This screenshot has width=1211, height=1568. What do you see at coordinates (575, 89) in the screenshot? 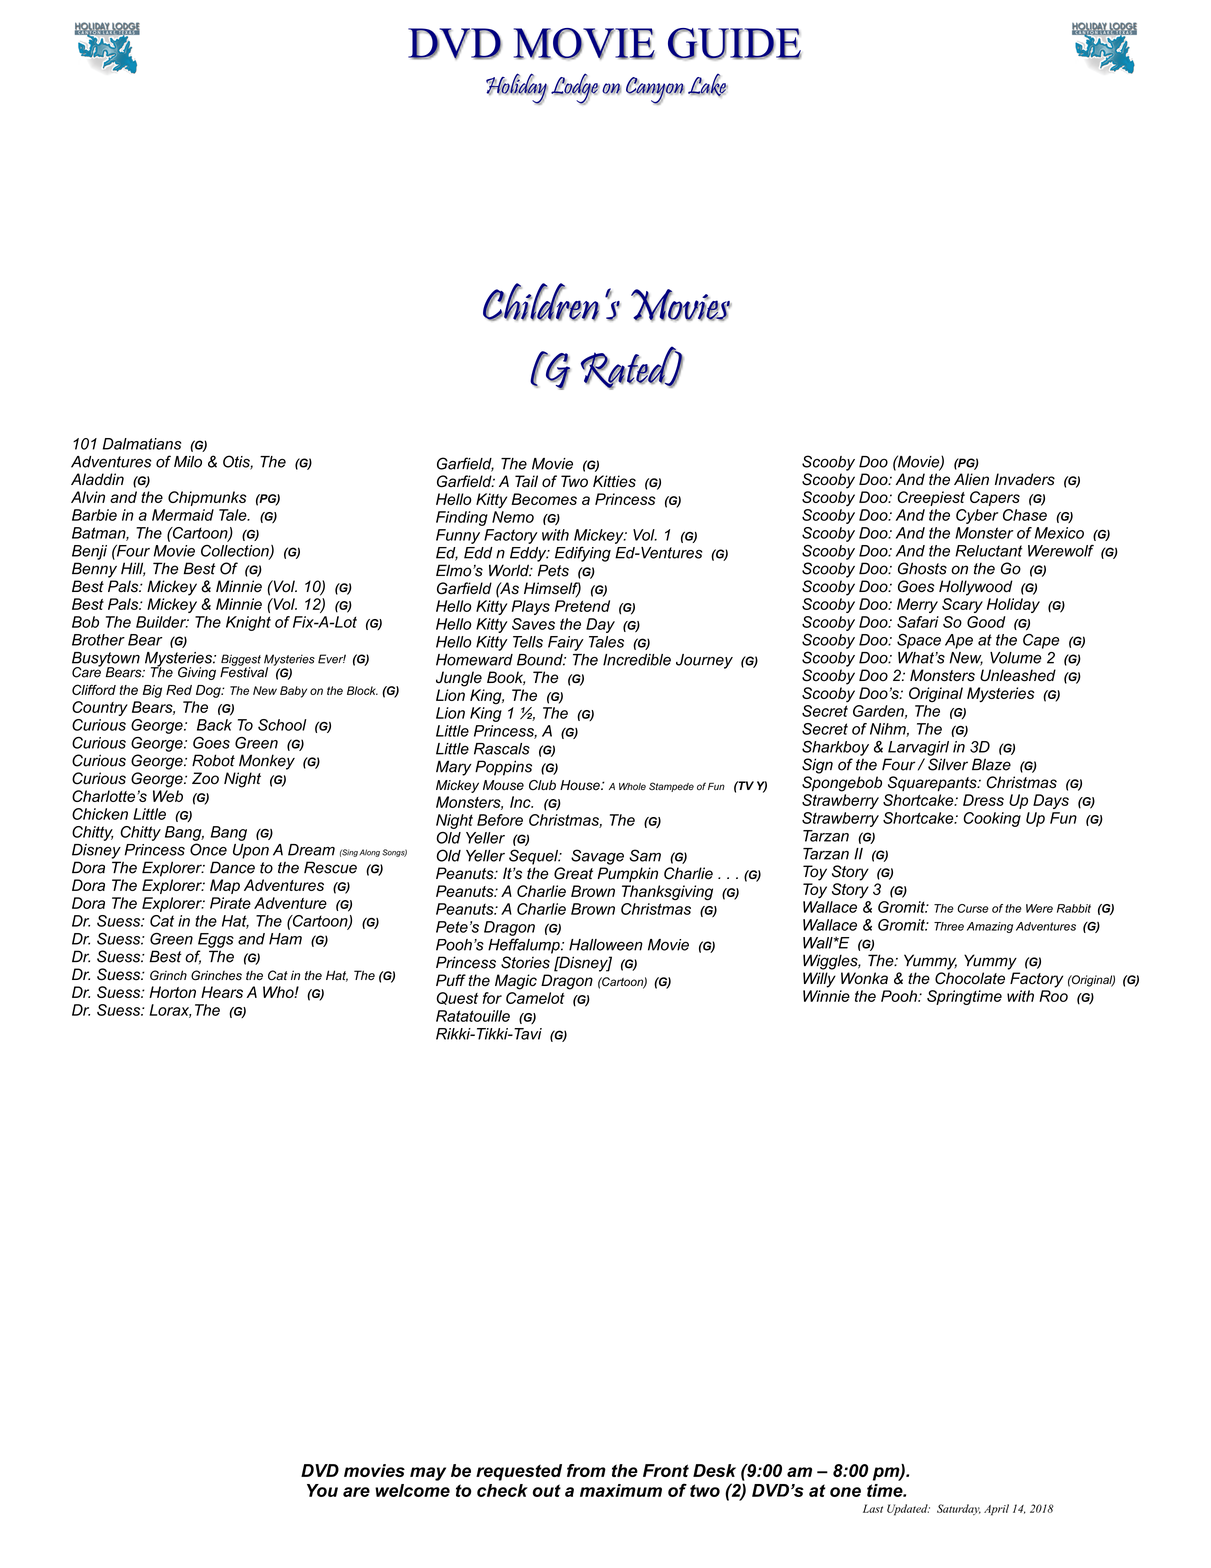
I see `Lodge` at bounding box center [575, 89].
